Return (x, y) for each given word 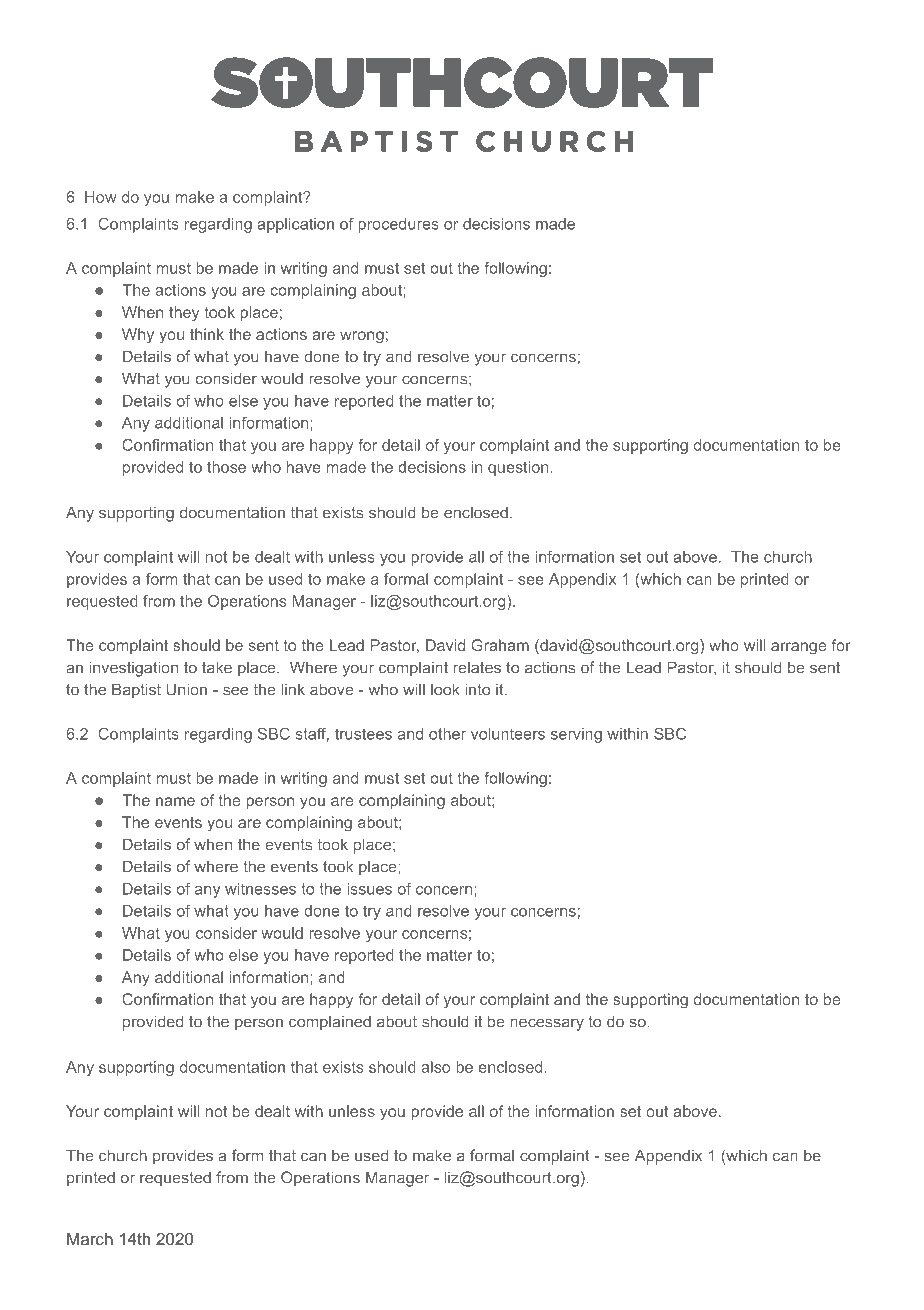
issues (369, 889)
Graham (500, 645)
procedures (399, 225)
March (90, 1238)
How (101, 197)
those (226, 467)
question (518, 468)
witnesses (260, 889)
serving (576, 735)
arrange (799, 648)
